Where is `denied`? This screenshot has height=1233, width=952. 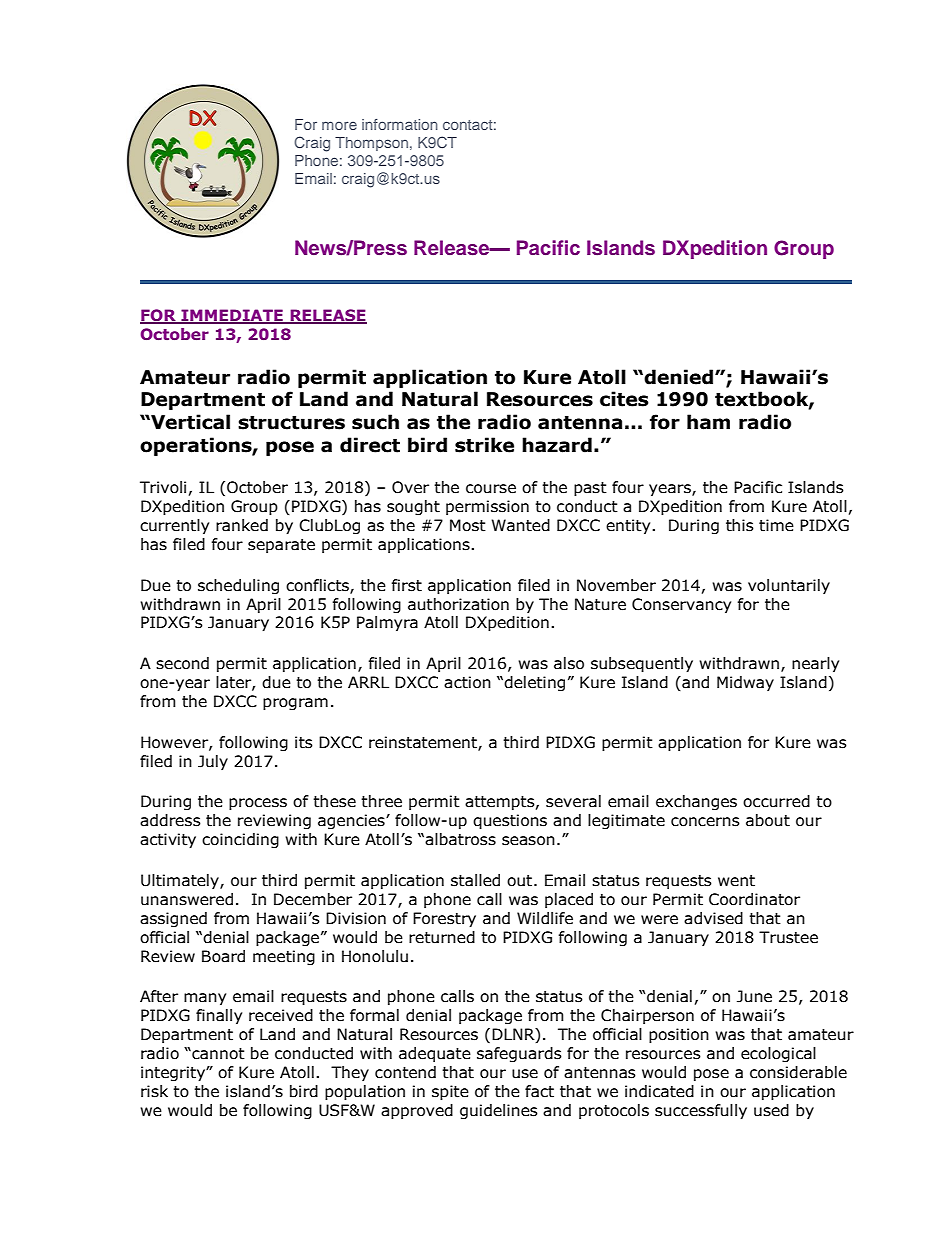 denied is located at coordinates (678, 377).
